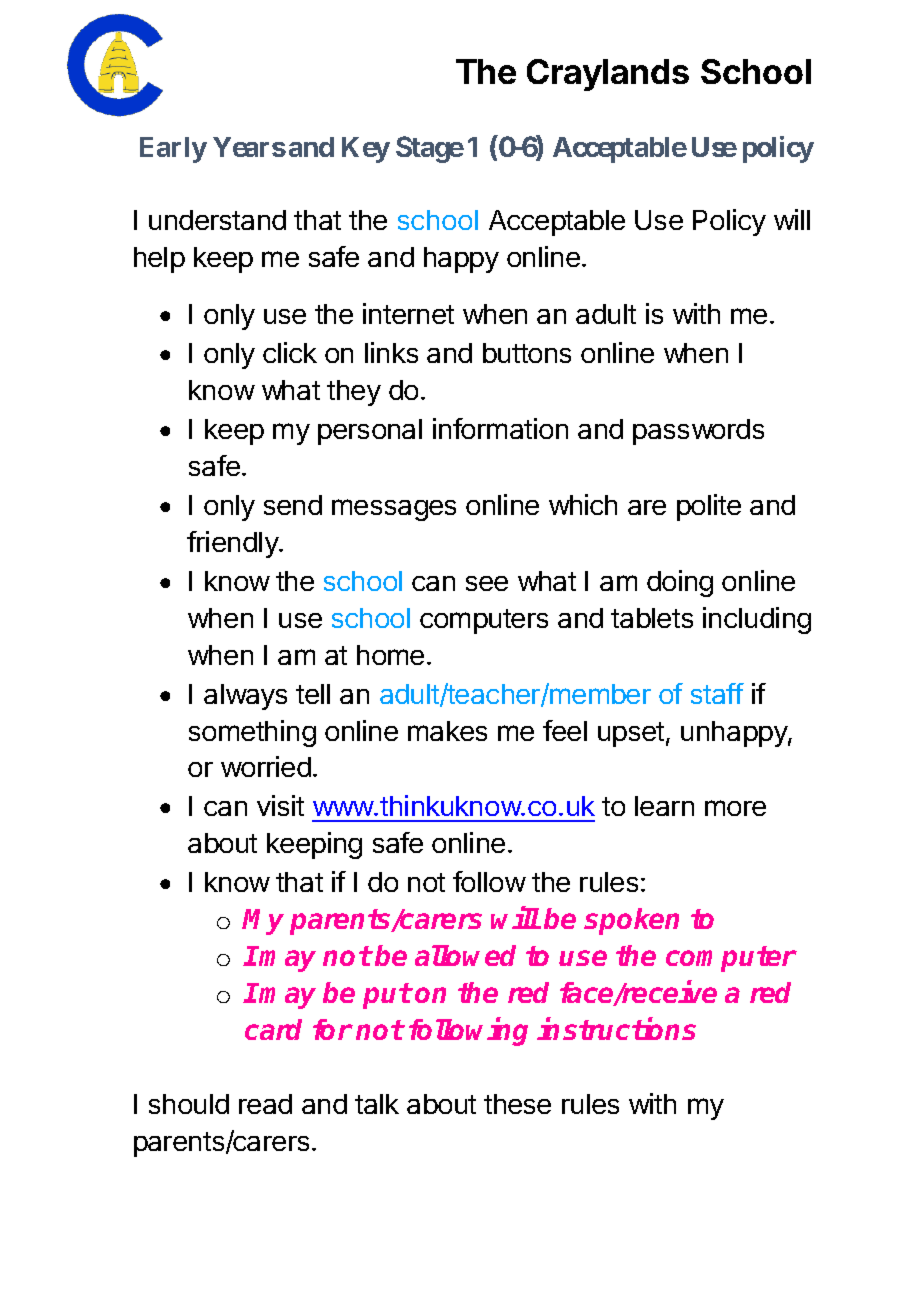 The height and width of the page is (1307, 924). I want to click on spoken, so click(631, 921).
